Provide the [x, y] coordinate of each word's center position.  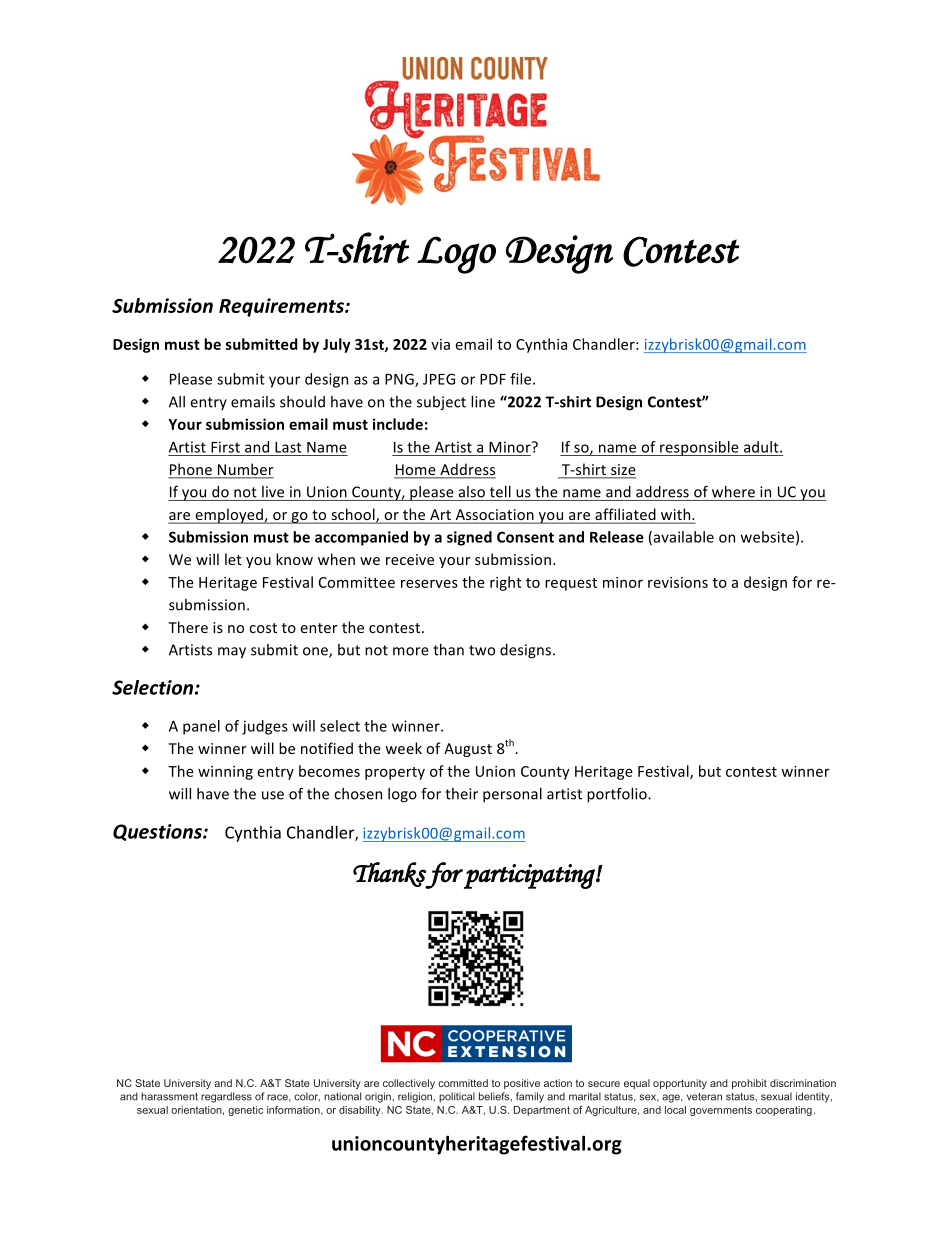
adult [762, 447]
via [440, 344]
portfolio [618, 795]
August [468, 750]
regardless [226, 1097]
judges [265, 727]
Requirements [282, 307]
